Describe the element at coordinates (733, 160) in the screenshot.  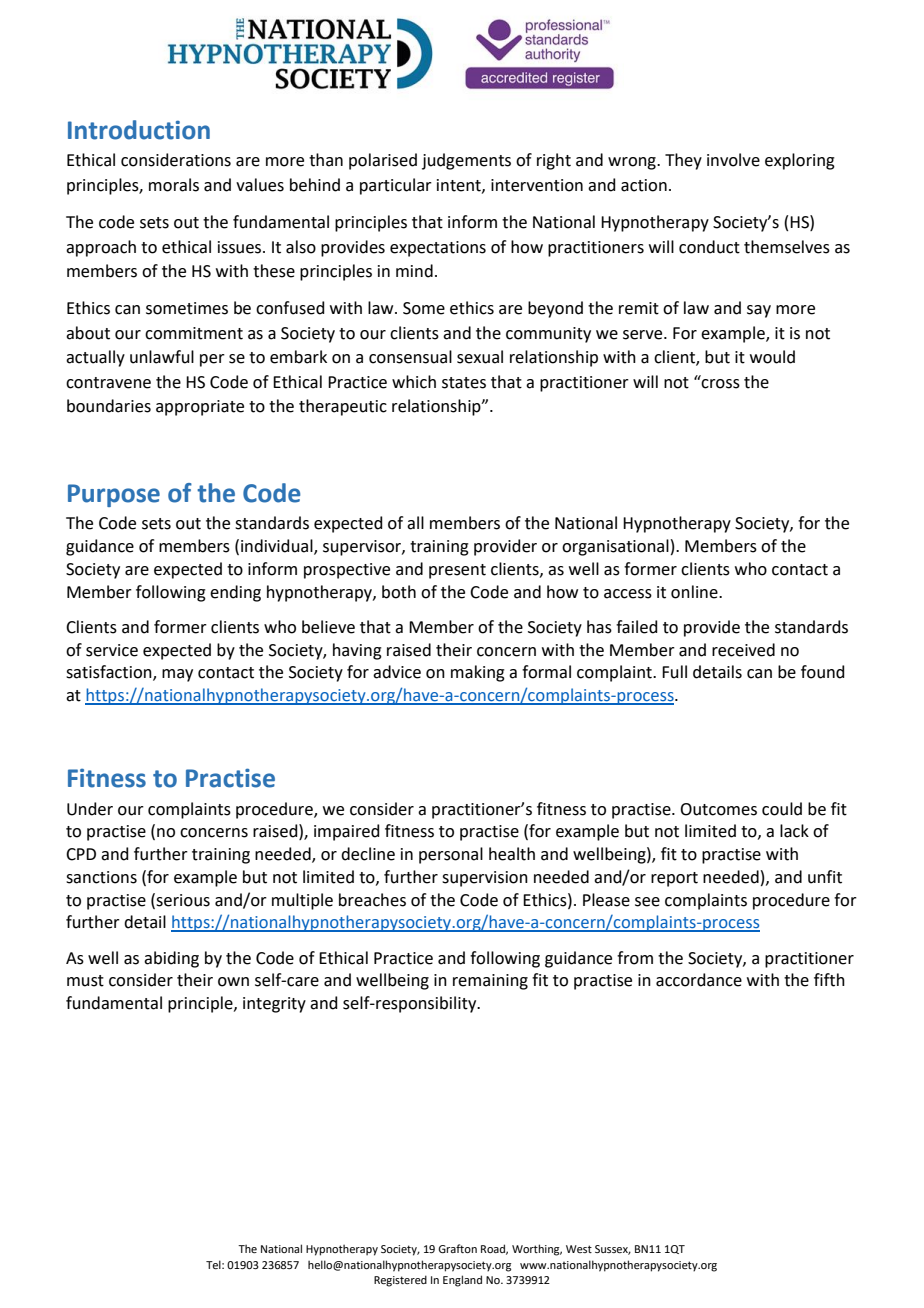
I see `involve` at that location.
